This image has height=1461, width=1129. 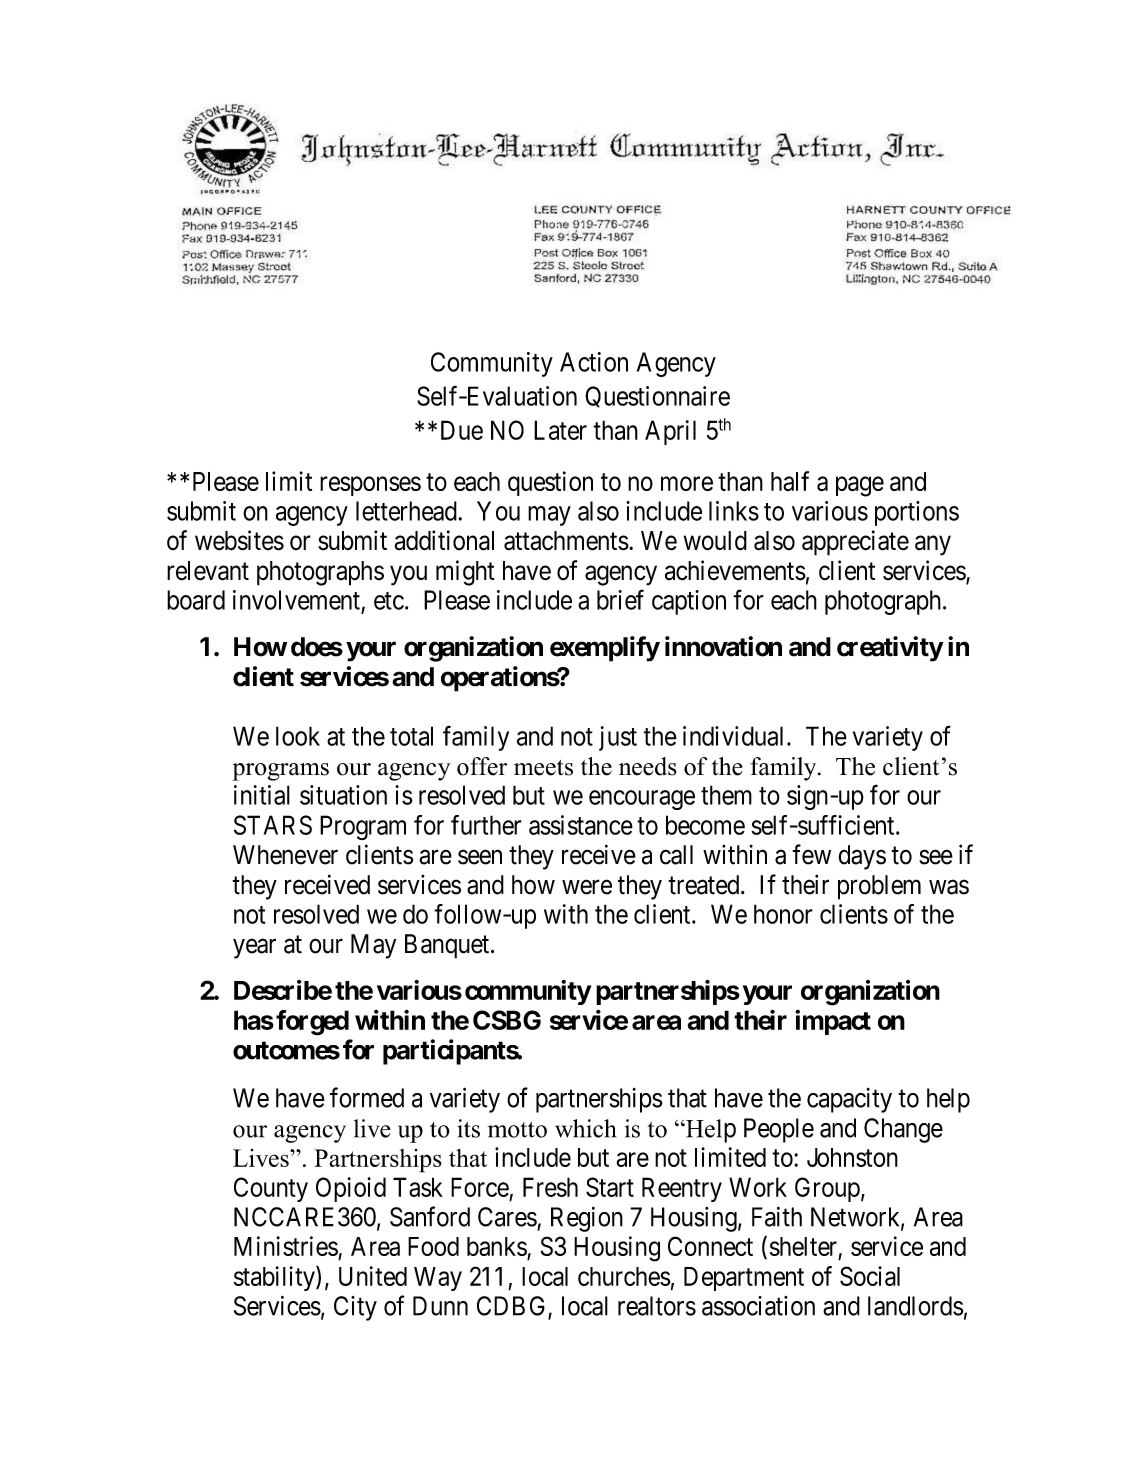 I want to click on Banquet, so click(x=448, y=946).
